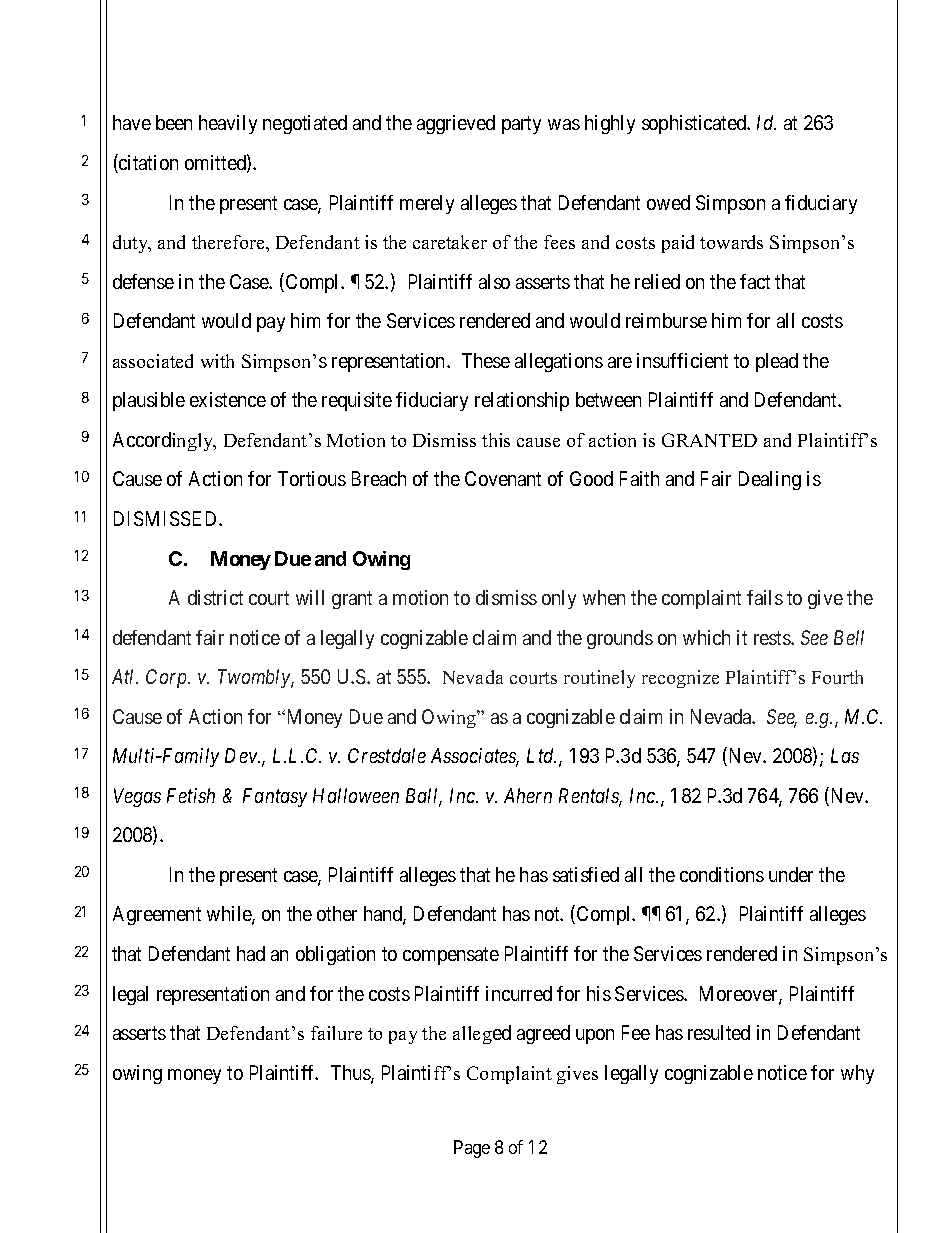  I want to click on Ahern, so click(528, 795).
